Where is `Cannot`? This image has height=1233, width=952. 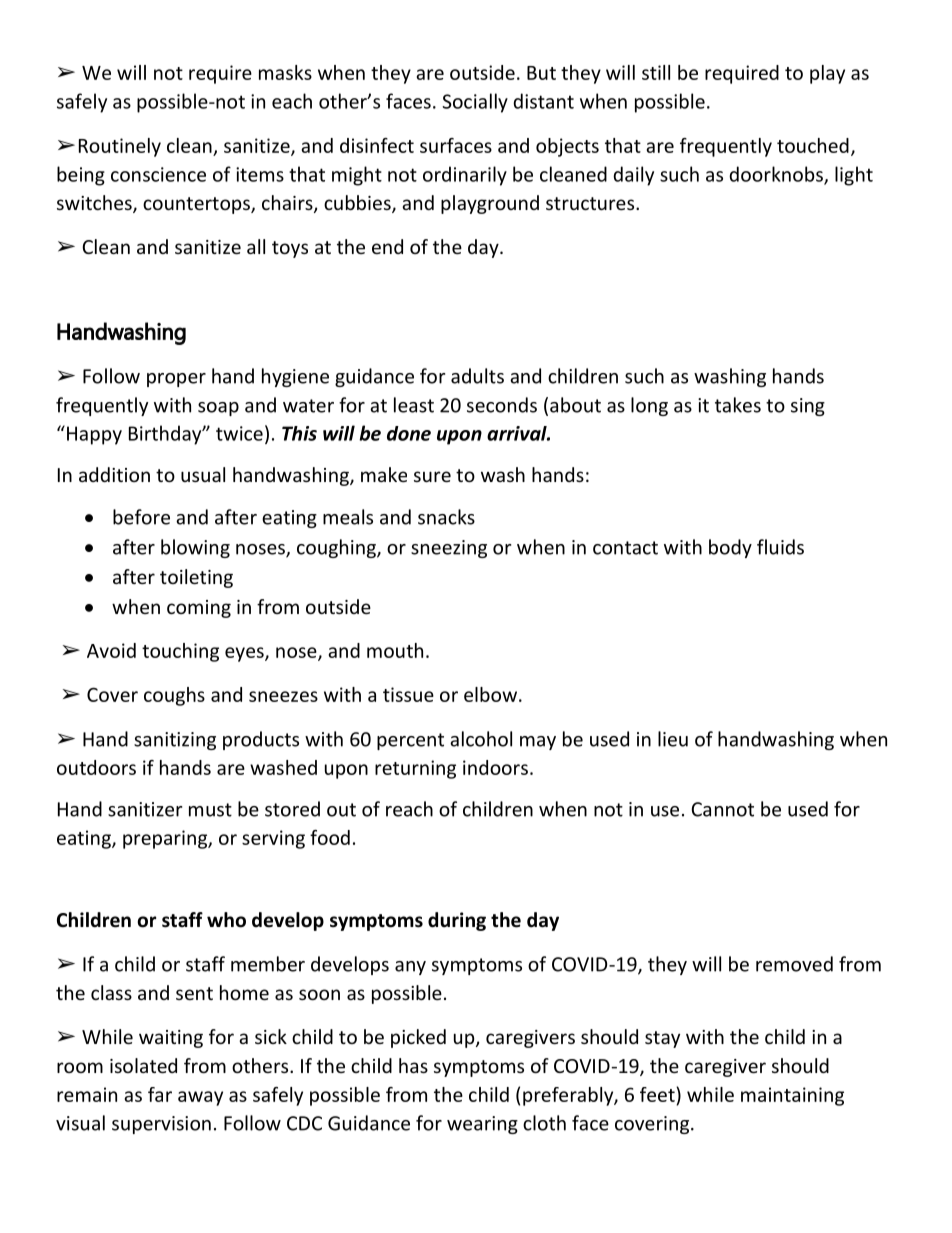 Cannot is located at coordinates (722, 809).
